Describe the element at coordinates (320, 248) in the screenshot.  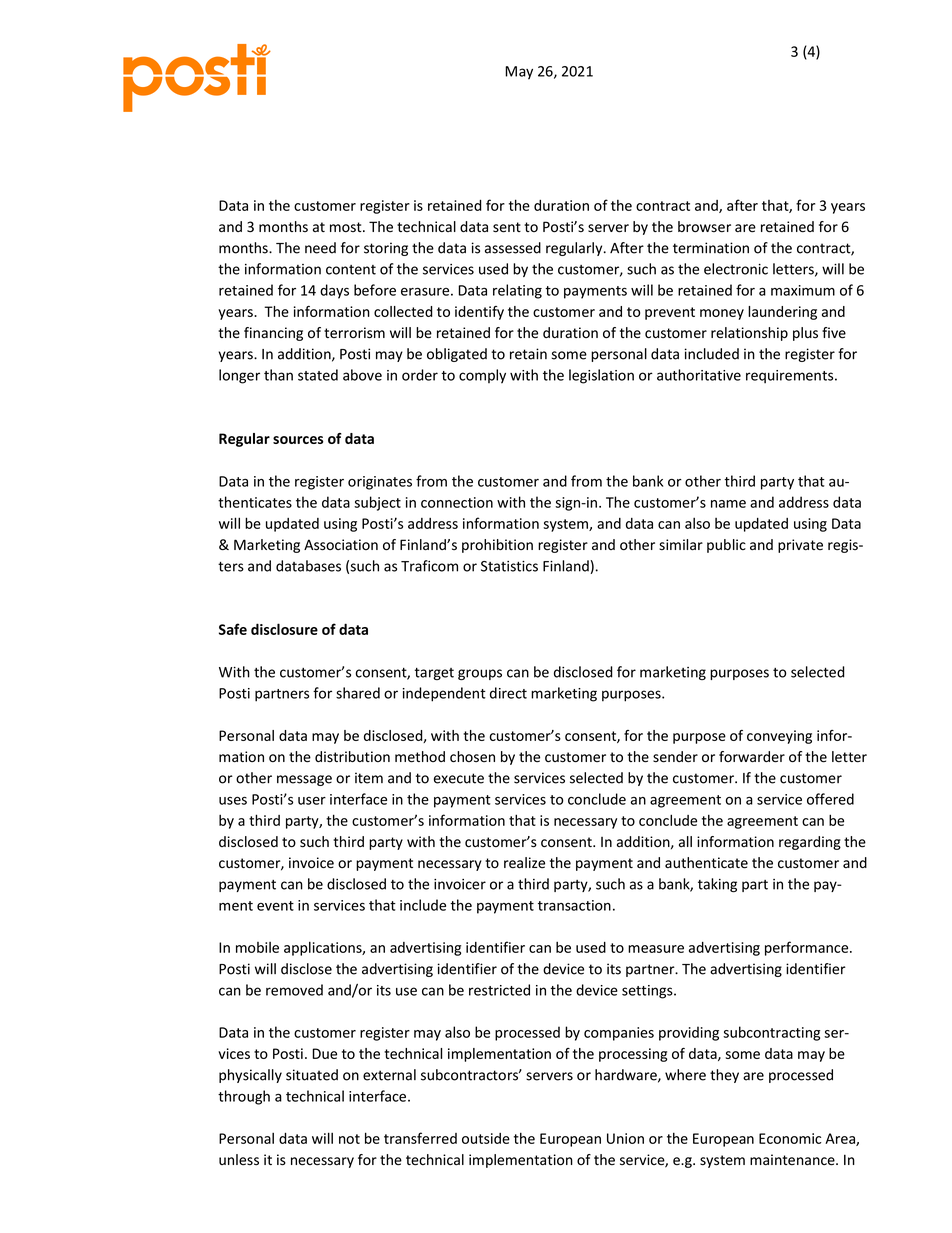
I see `need` at that location.
